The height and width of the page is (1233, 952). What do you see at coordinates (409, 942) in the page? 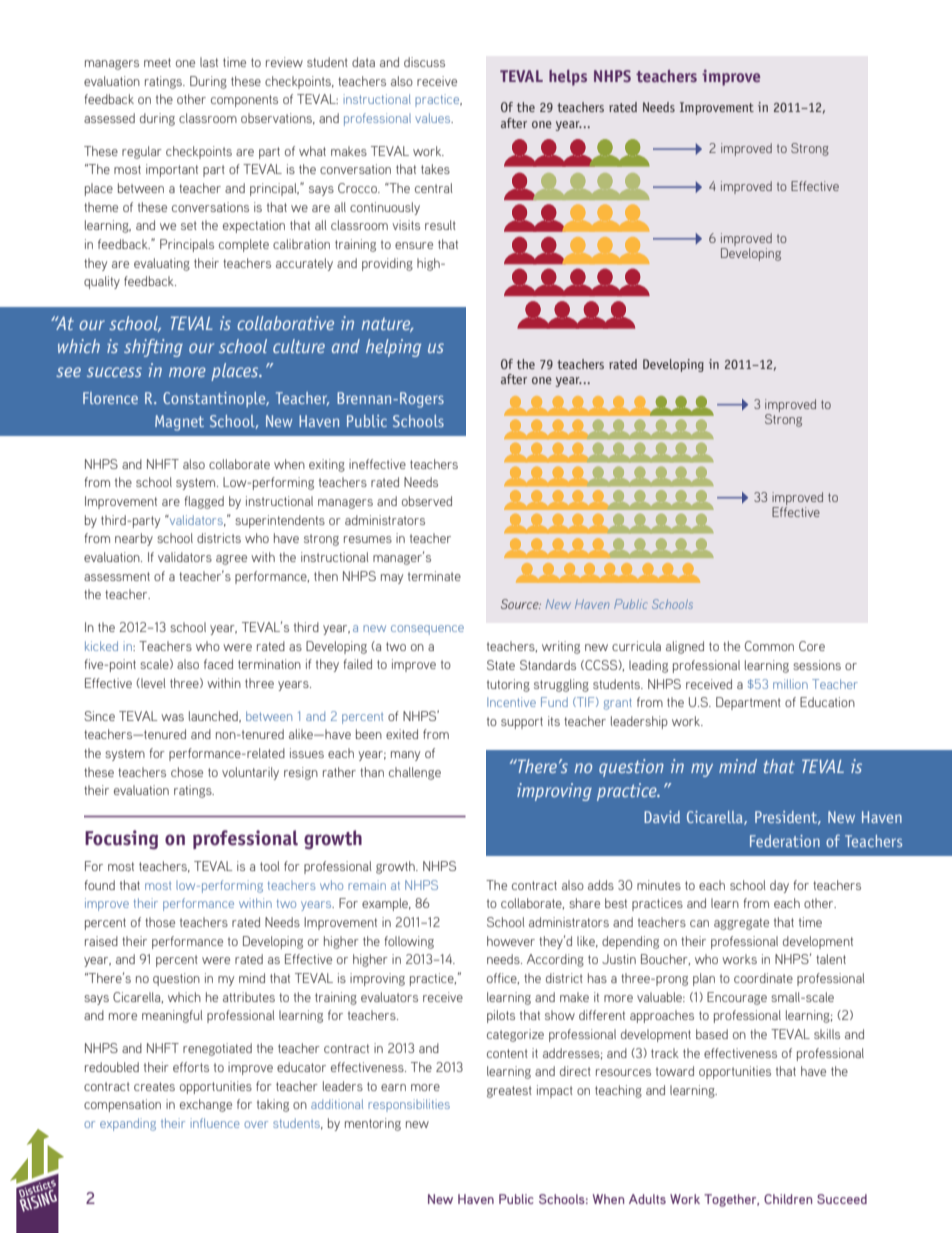
I see `following` at bounding box center [409, 942].
